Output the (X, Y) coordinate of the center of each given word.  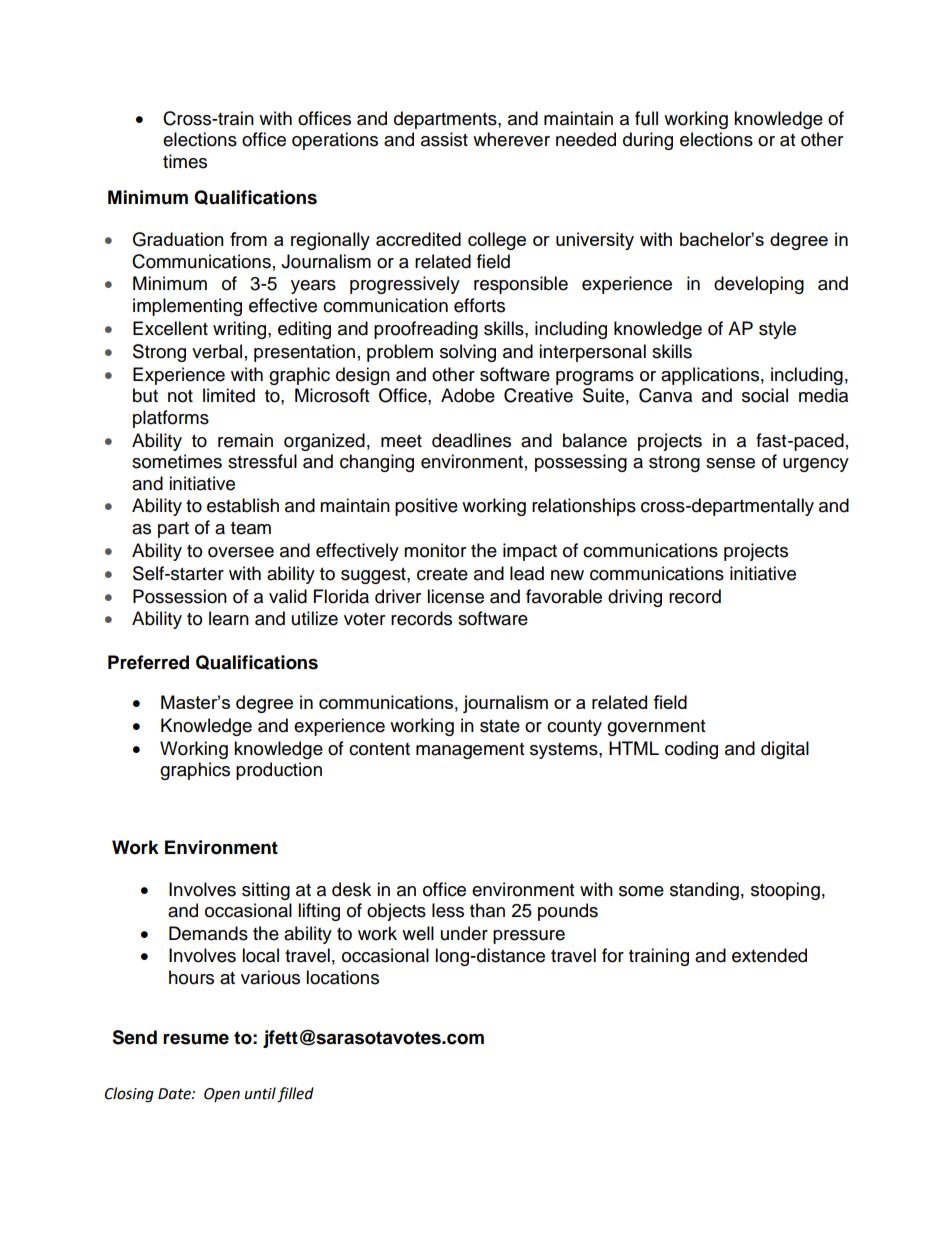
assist (444, 139)
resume (196, 1039)
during (648, 141)
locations (342, 977)
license (455, 596)
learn (229, 618)
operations (335, 141)
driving (635, 598)
